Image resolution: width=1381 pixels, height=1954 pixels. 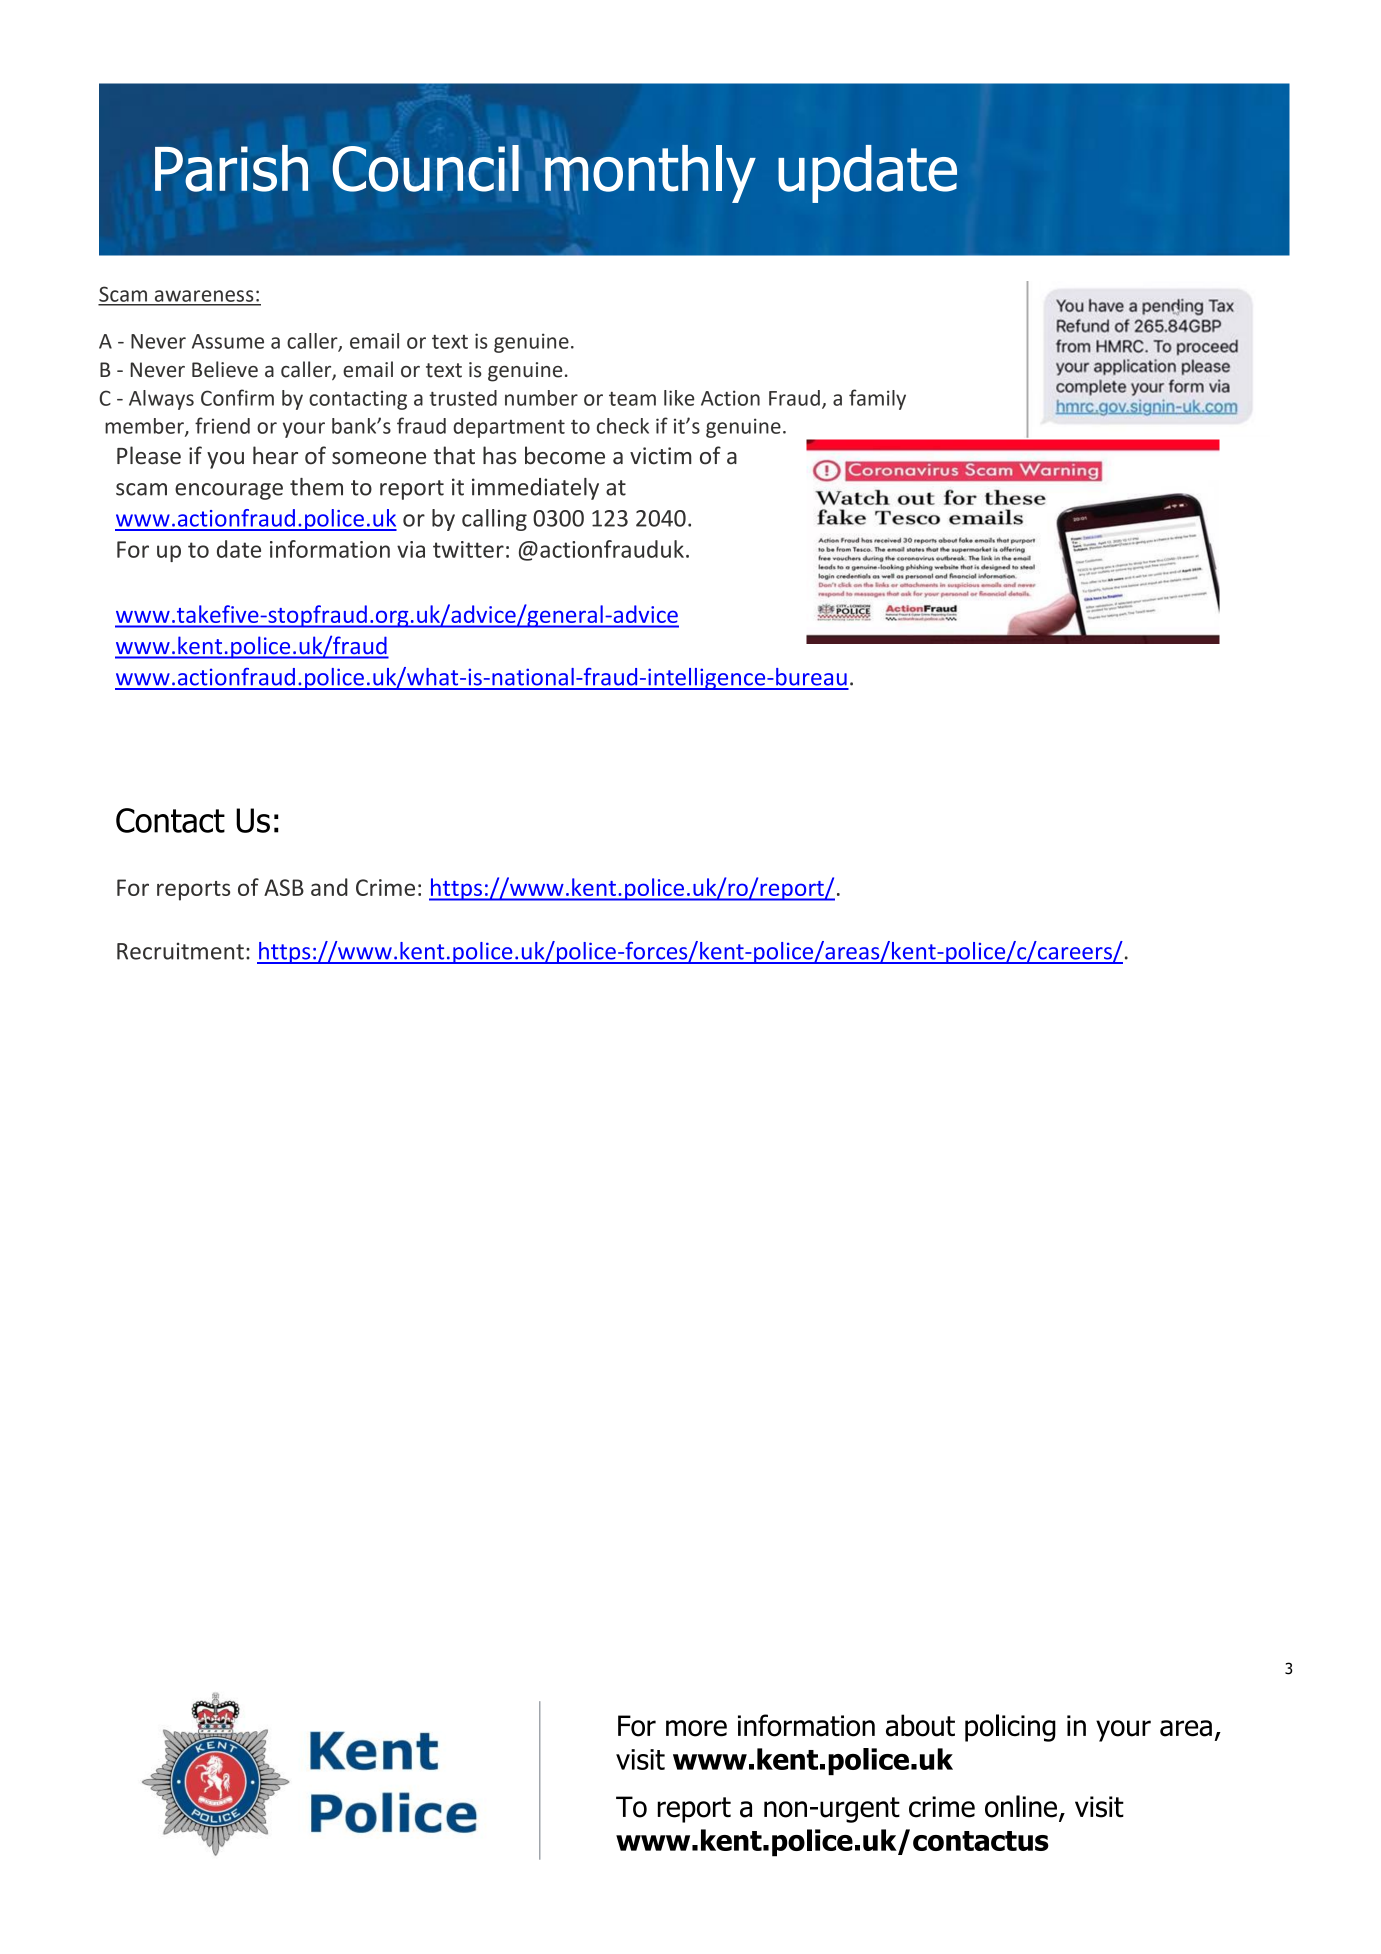 What do you see at coordinates (231, 168) in the page?
I see `Parish` at bounding box center [231, 168].
